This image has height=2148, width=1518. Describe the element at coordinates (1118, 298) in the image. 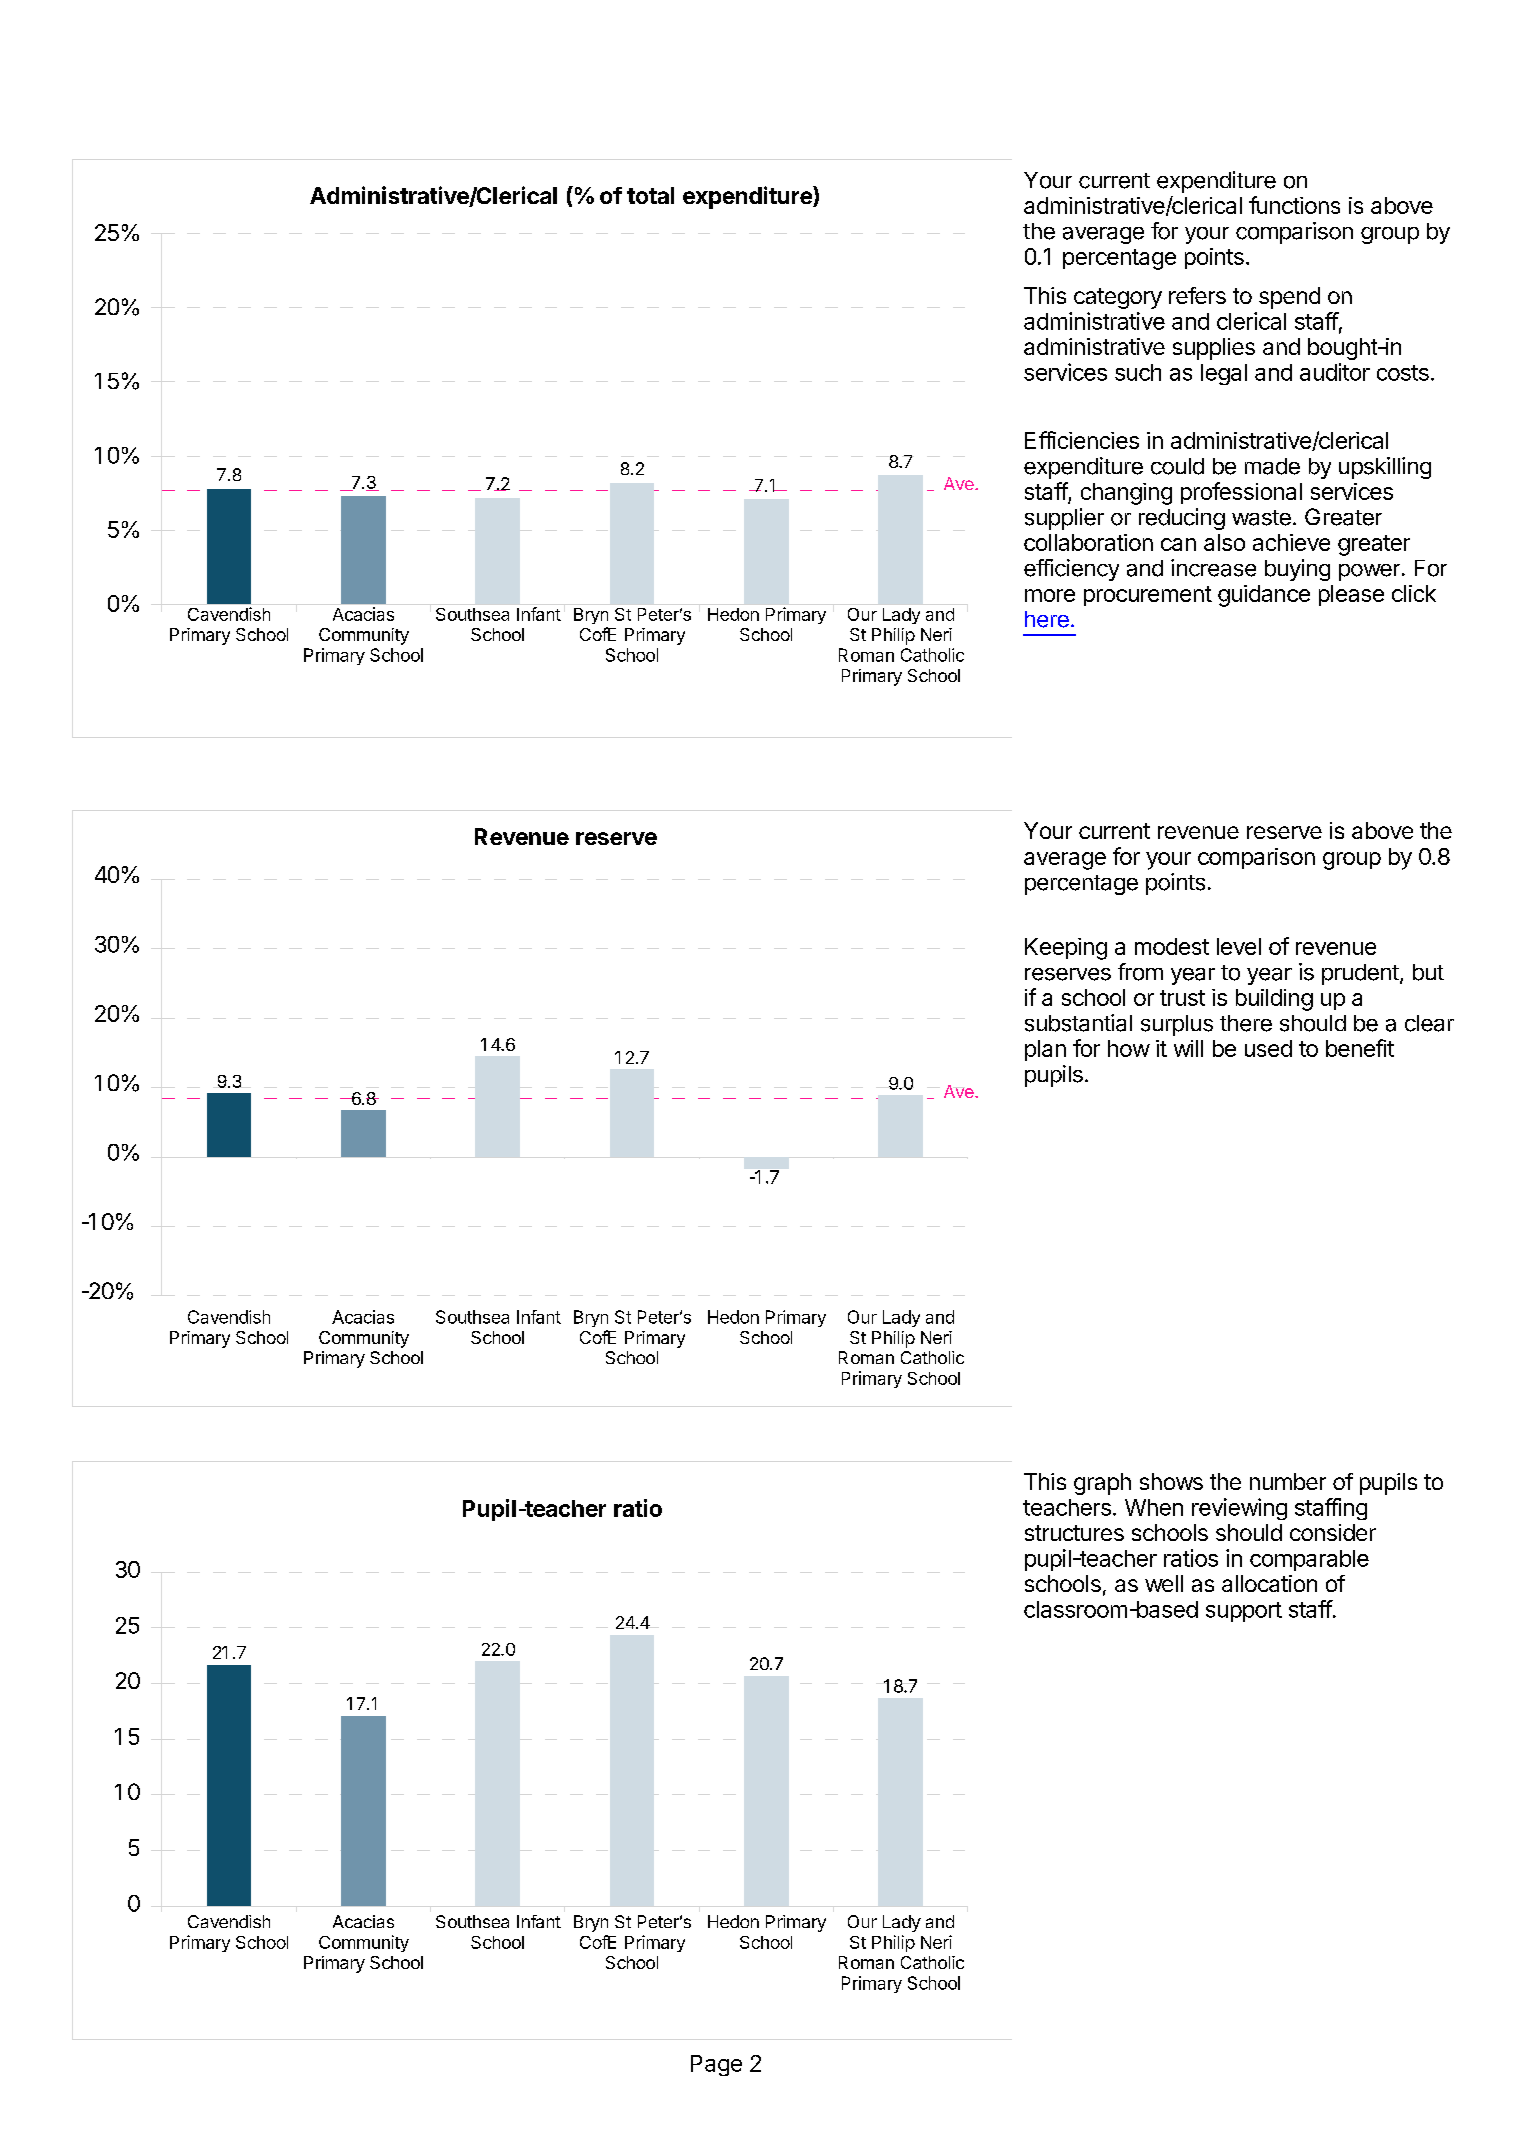

I see `category` at that location.
